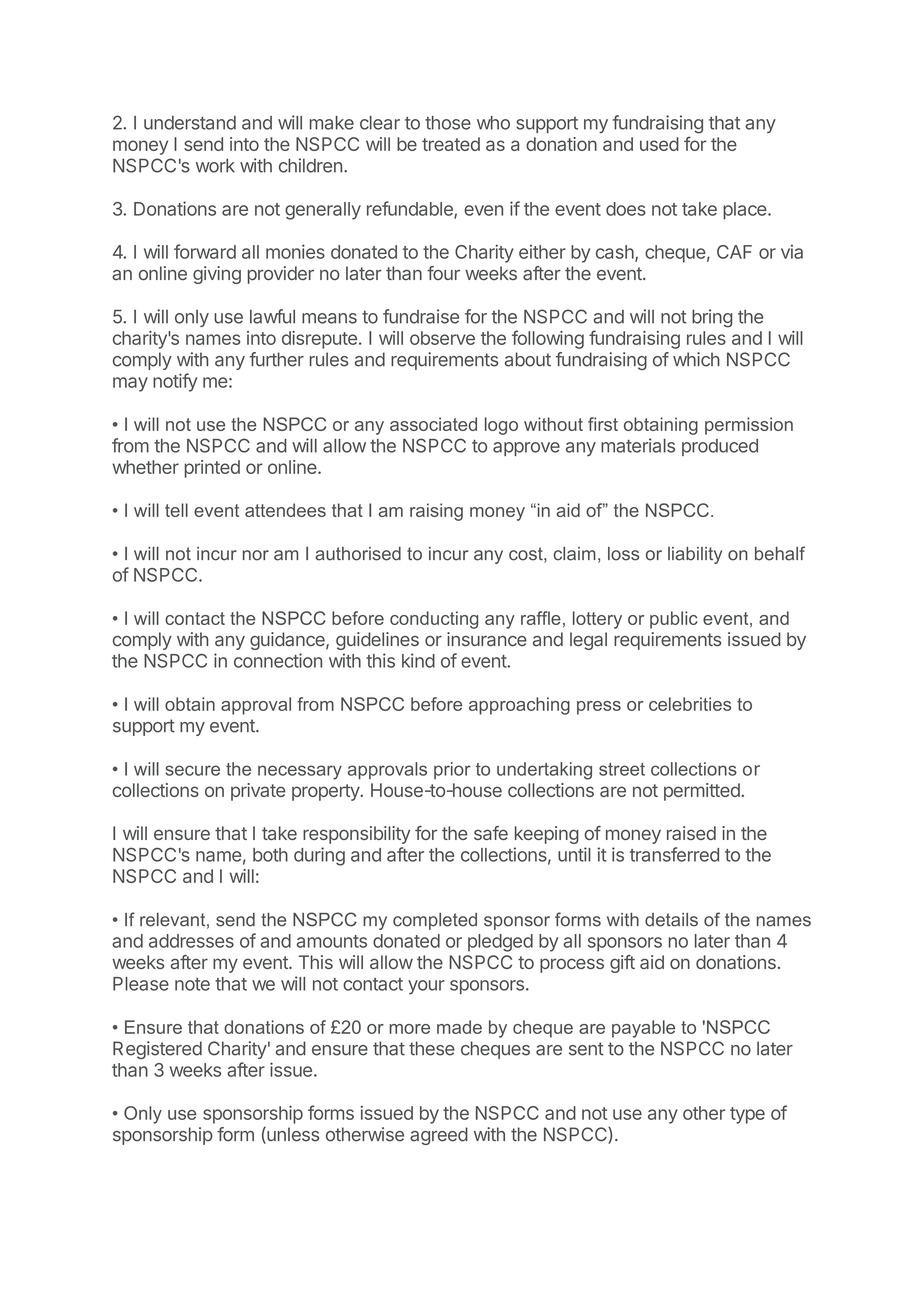 This screenshot has width=924, height=1308. Describe the element at coordinates (278, 660) in the screenshot. I see `connection` at that location.
